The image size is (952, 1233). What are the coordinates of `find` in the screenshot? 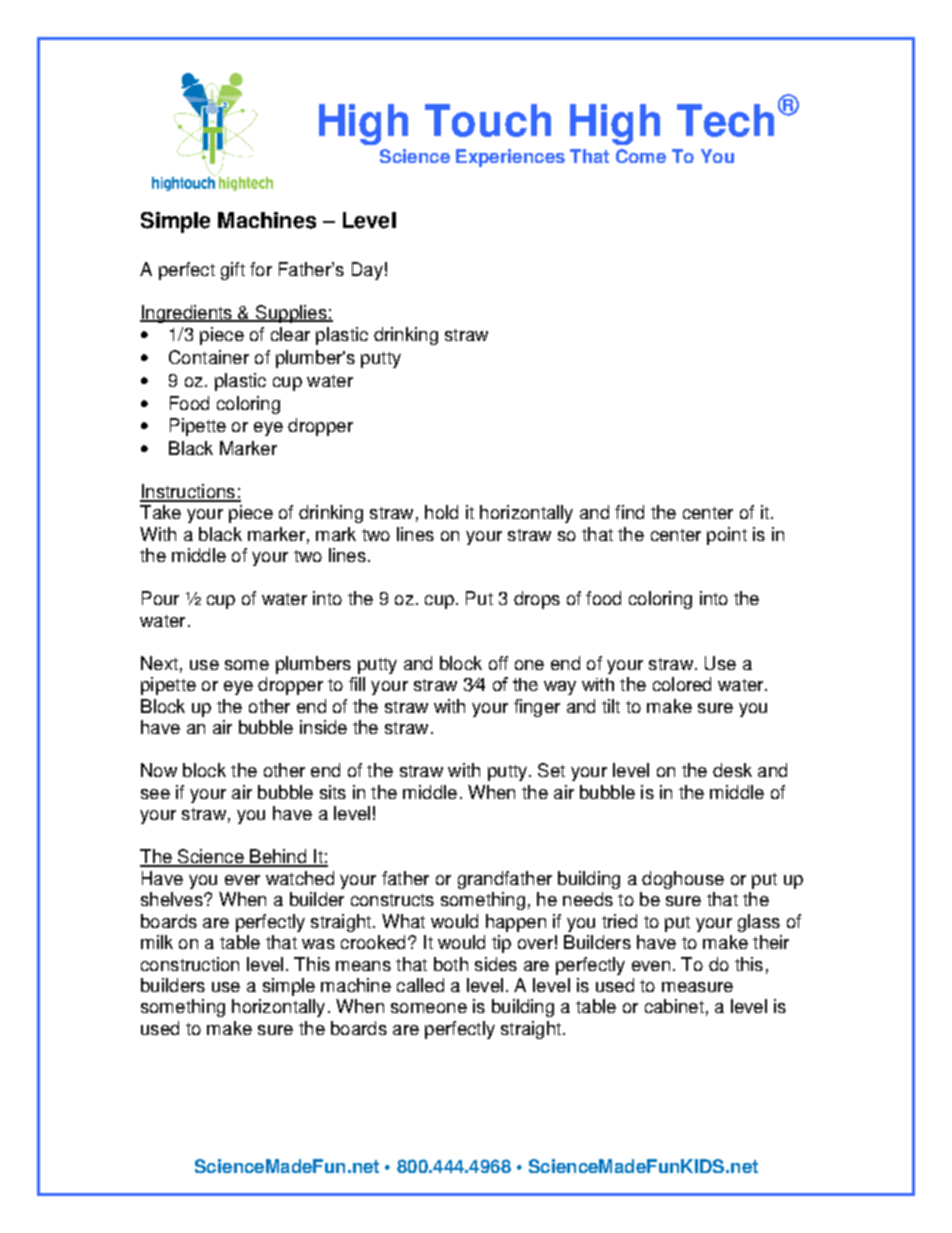 It's located at (629, 512).
